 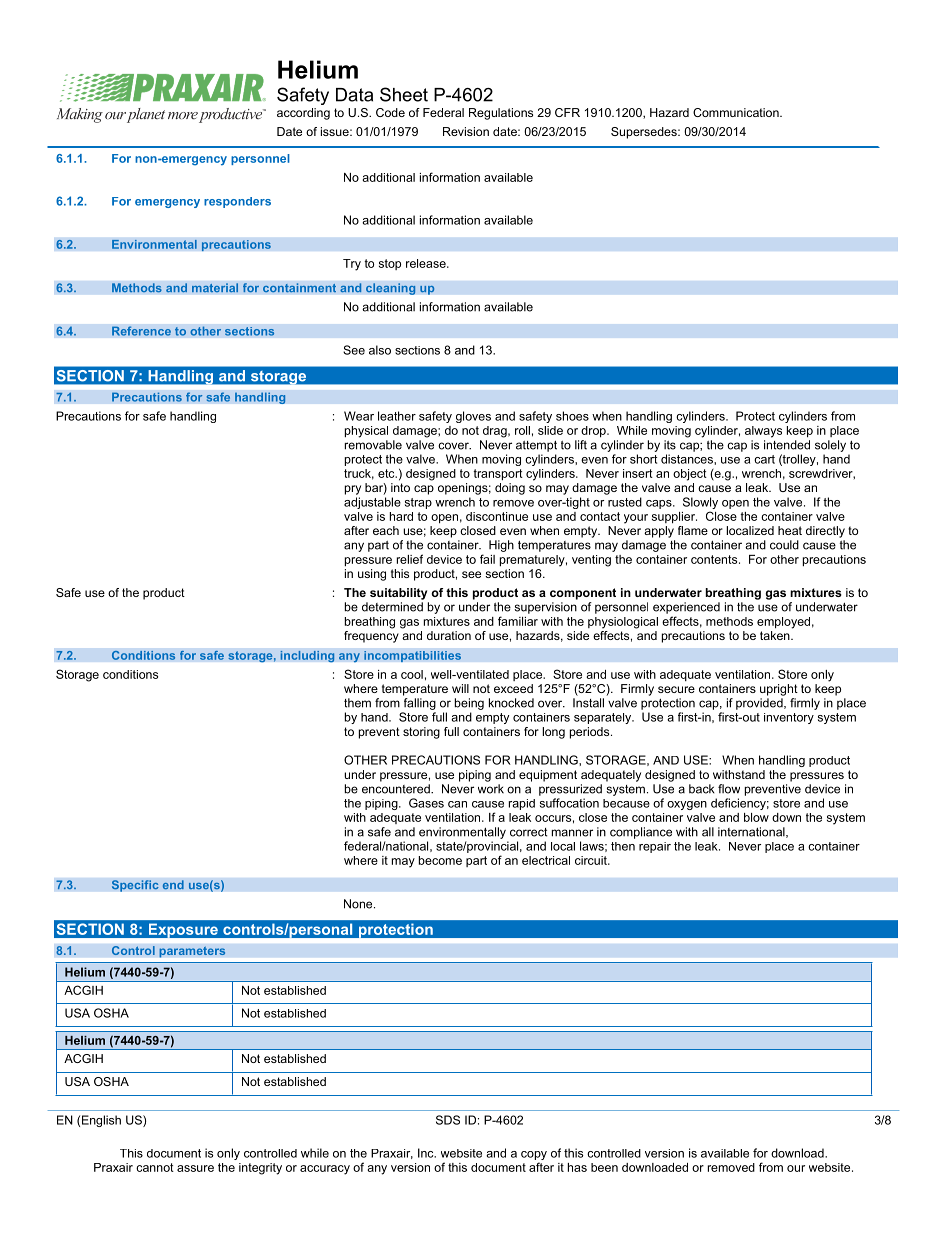 What do you see at coordinates (737, 112) in the document?
I see `Communication` at bounding box center [737, 112].
